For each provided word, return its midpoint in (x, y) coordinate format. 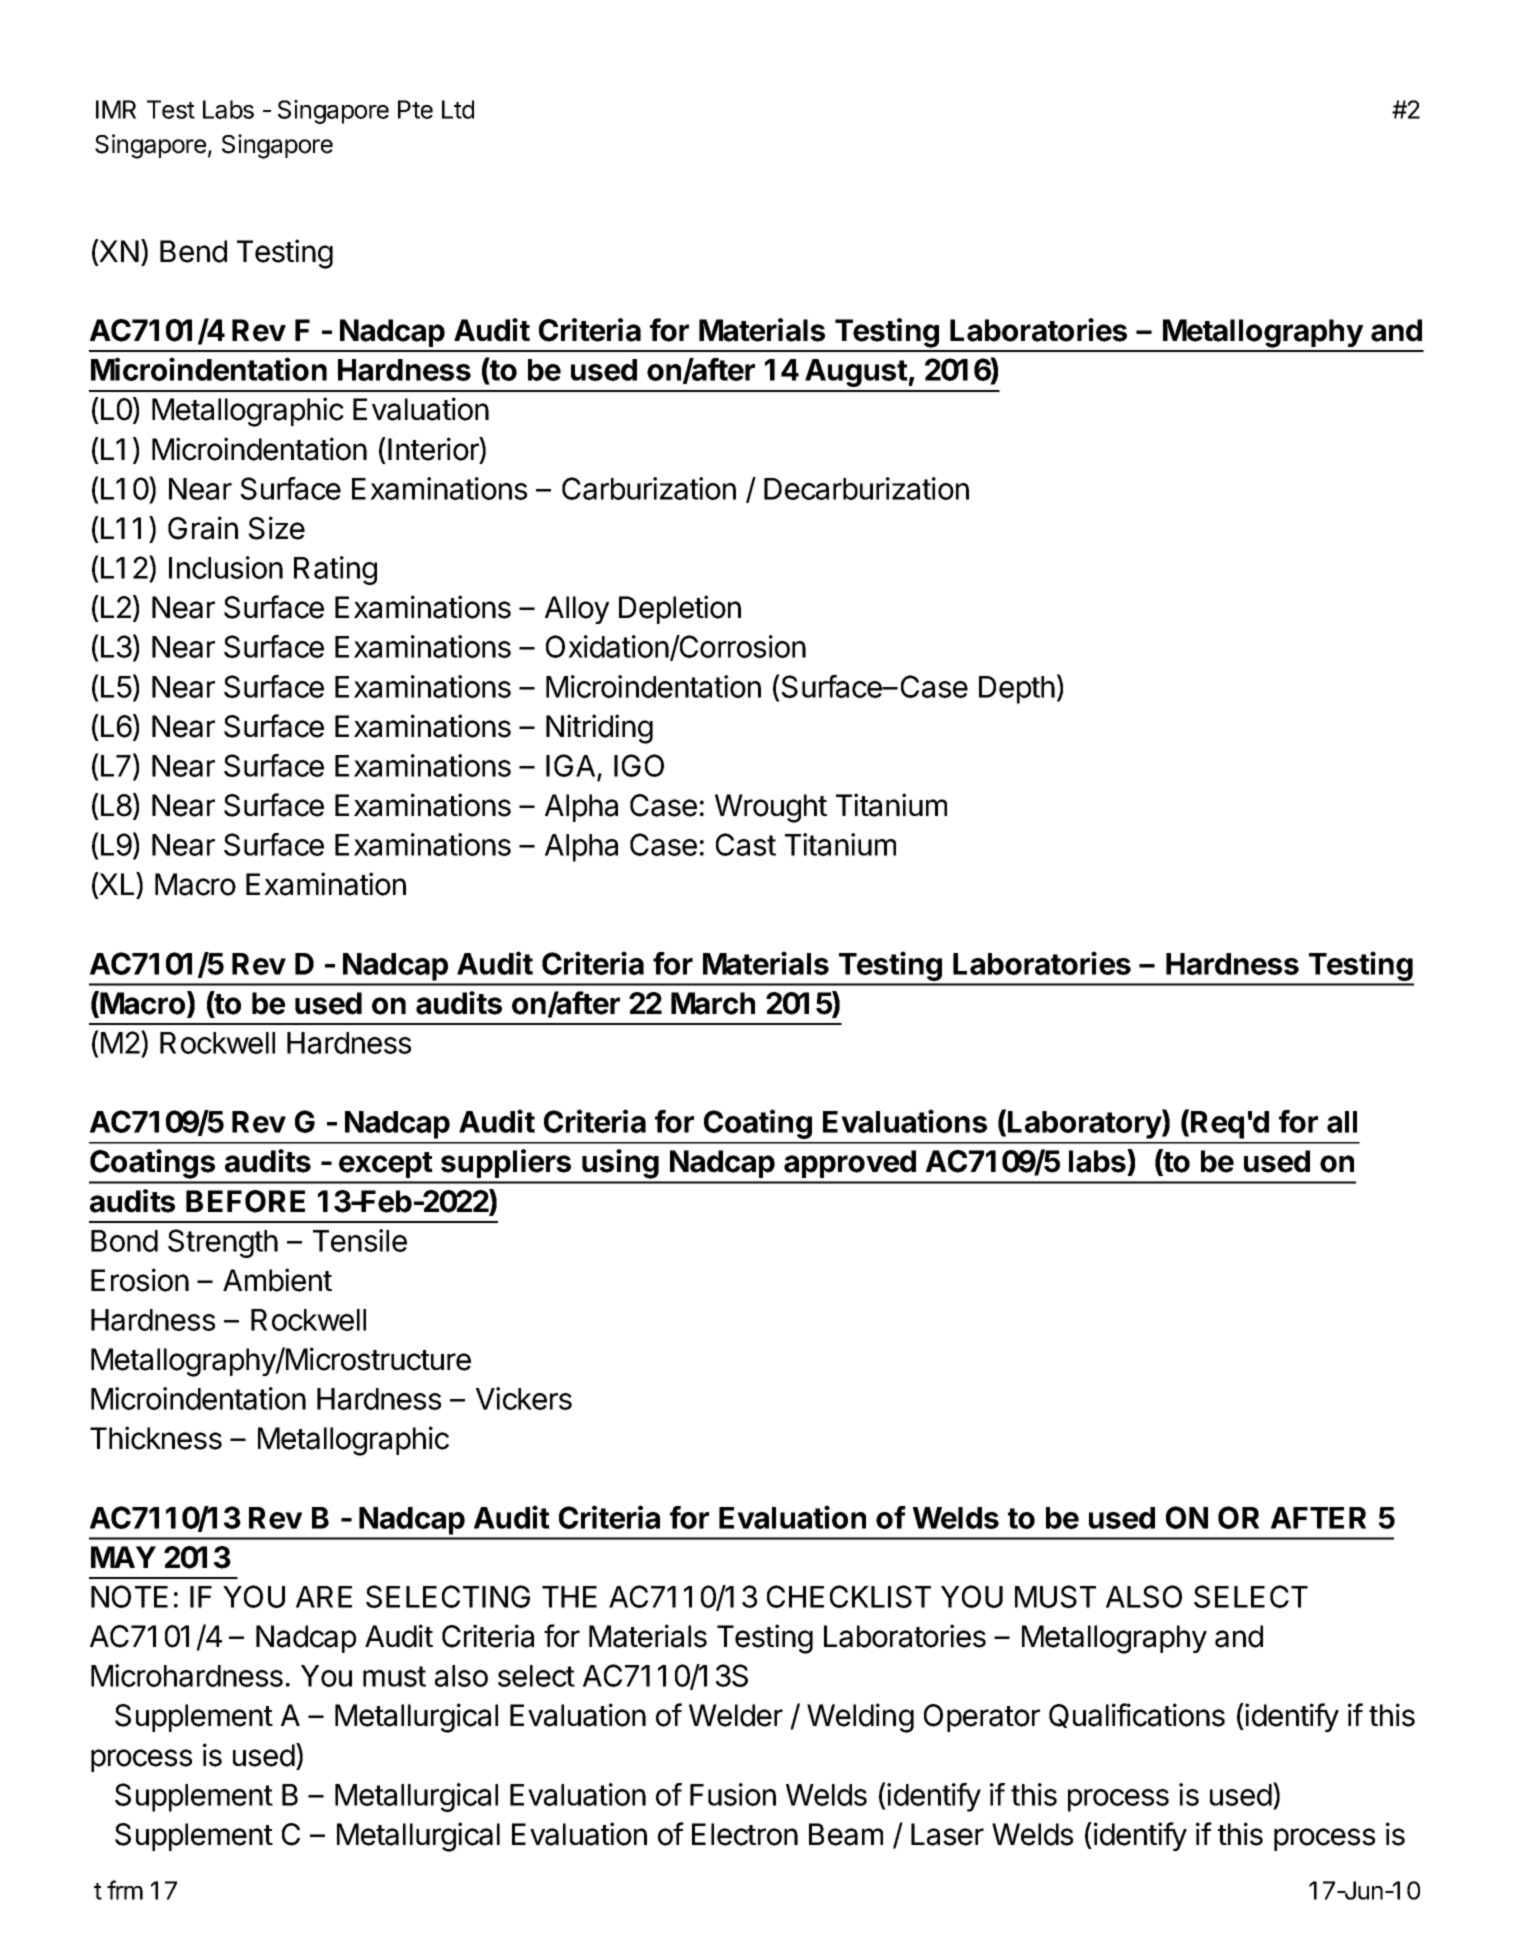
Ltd (458, 109)
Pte (415, 109)
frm (125, 1890)
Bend (193, 251)
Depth (1017, 690)
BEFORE (245, 1201)
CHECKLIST (849, 1596)
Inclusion (226, 567)
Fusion (733, 1794)
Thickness (156, 1438)
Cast (746, 844)
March (713, 1003)
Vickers (524, 1398)
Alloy (577, 610)
